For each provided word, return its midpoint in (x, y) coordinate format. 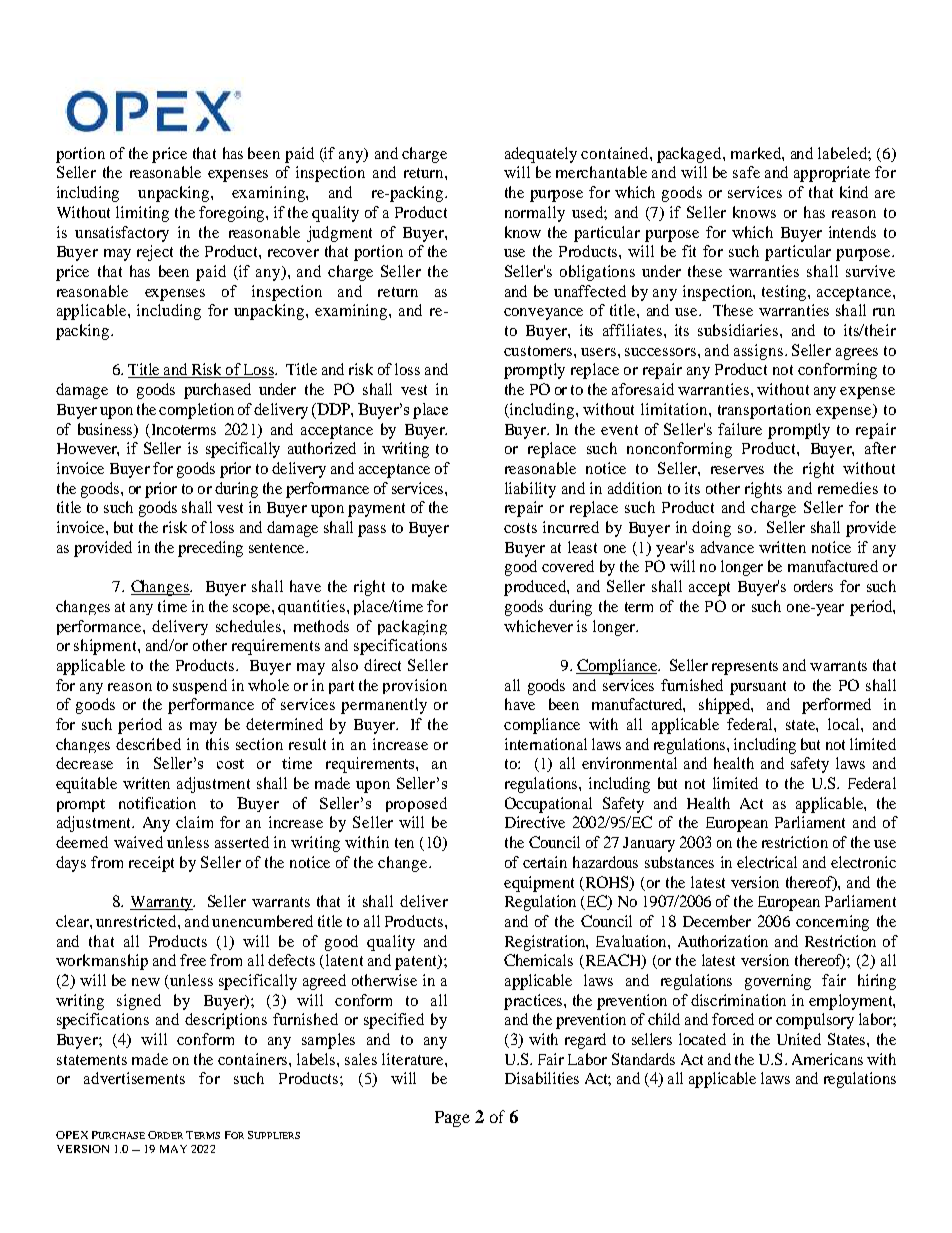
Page (452, 1119)
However (88, 449)
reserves (737, 470)
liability (530, 490)
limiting (142, 214)
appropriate (832, 174)
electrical (767, 862)
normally (535, 214)
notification (157, 803)
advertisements (134, 1078)
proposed (416, 804)
